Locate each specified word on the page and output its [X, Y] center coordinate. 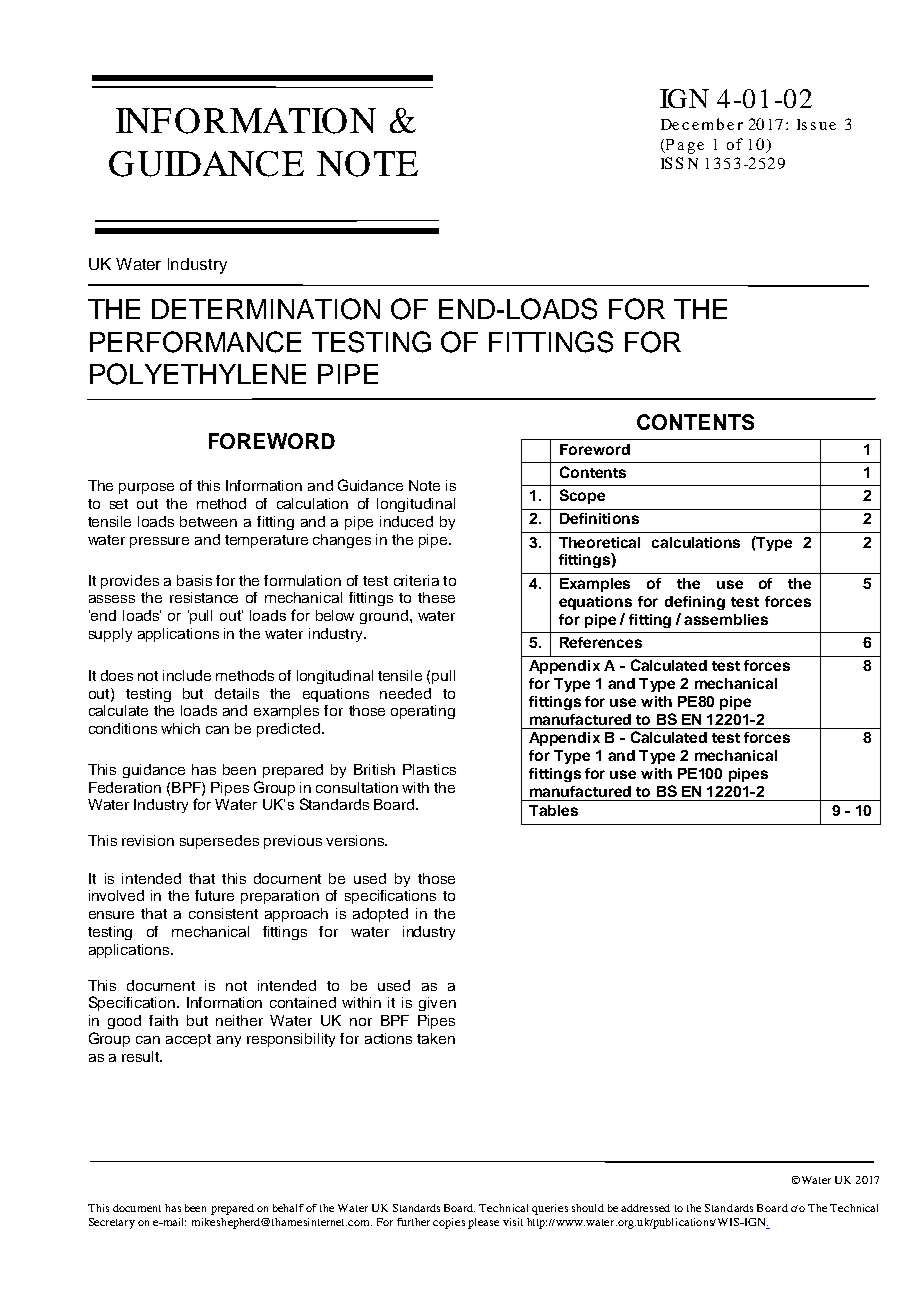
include [187, 675]
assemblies [726, 619]
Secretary [112, 1223]
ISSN [679, 163]
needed [405, 693]
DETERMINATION [266, 309]
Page [683, 146]
